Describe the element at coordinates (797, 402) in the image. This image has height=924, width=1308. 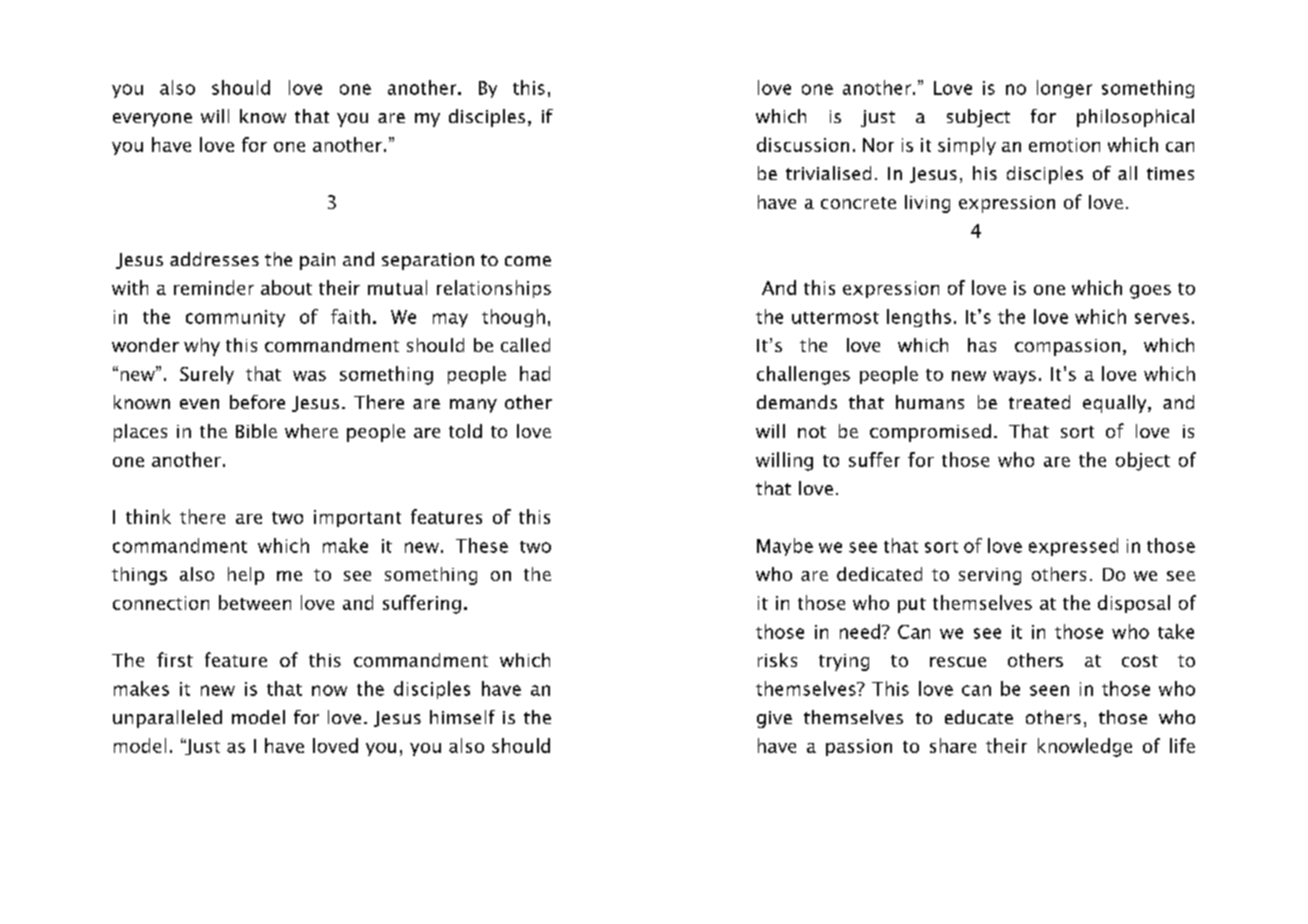
I see `demands` at that location.
